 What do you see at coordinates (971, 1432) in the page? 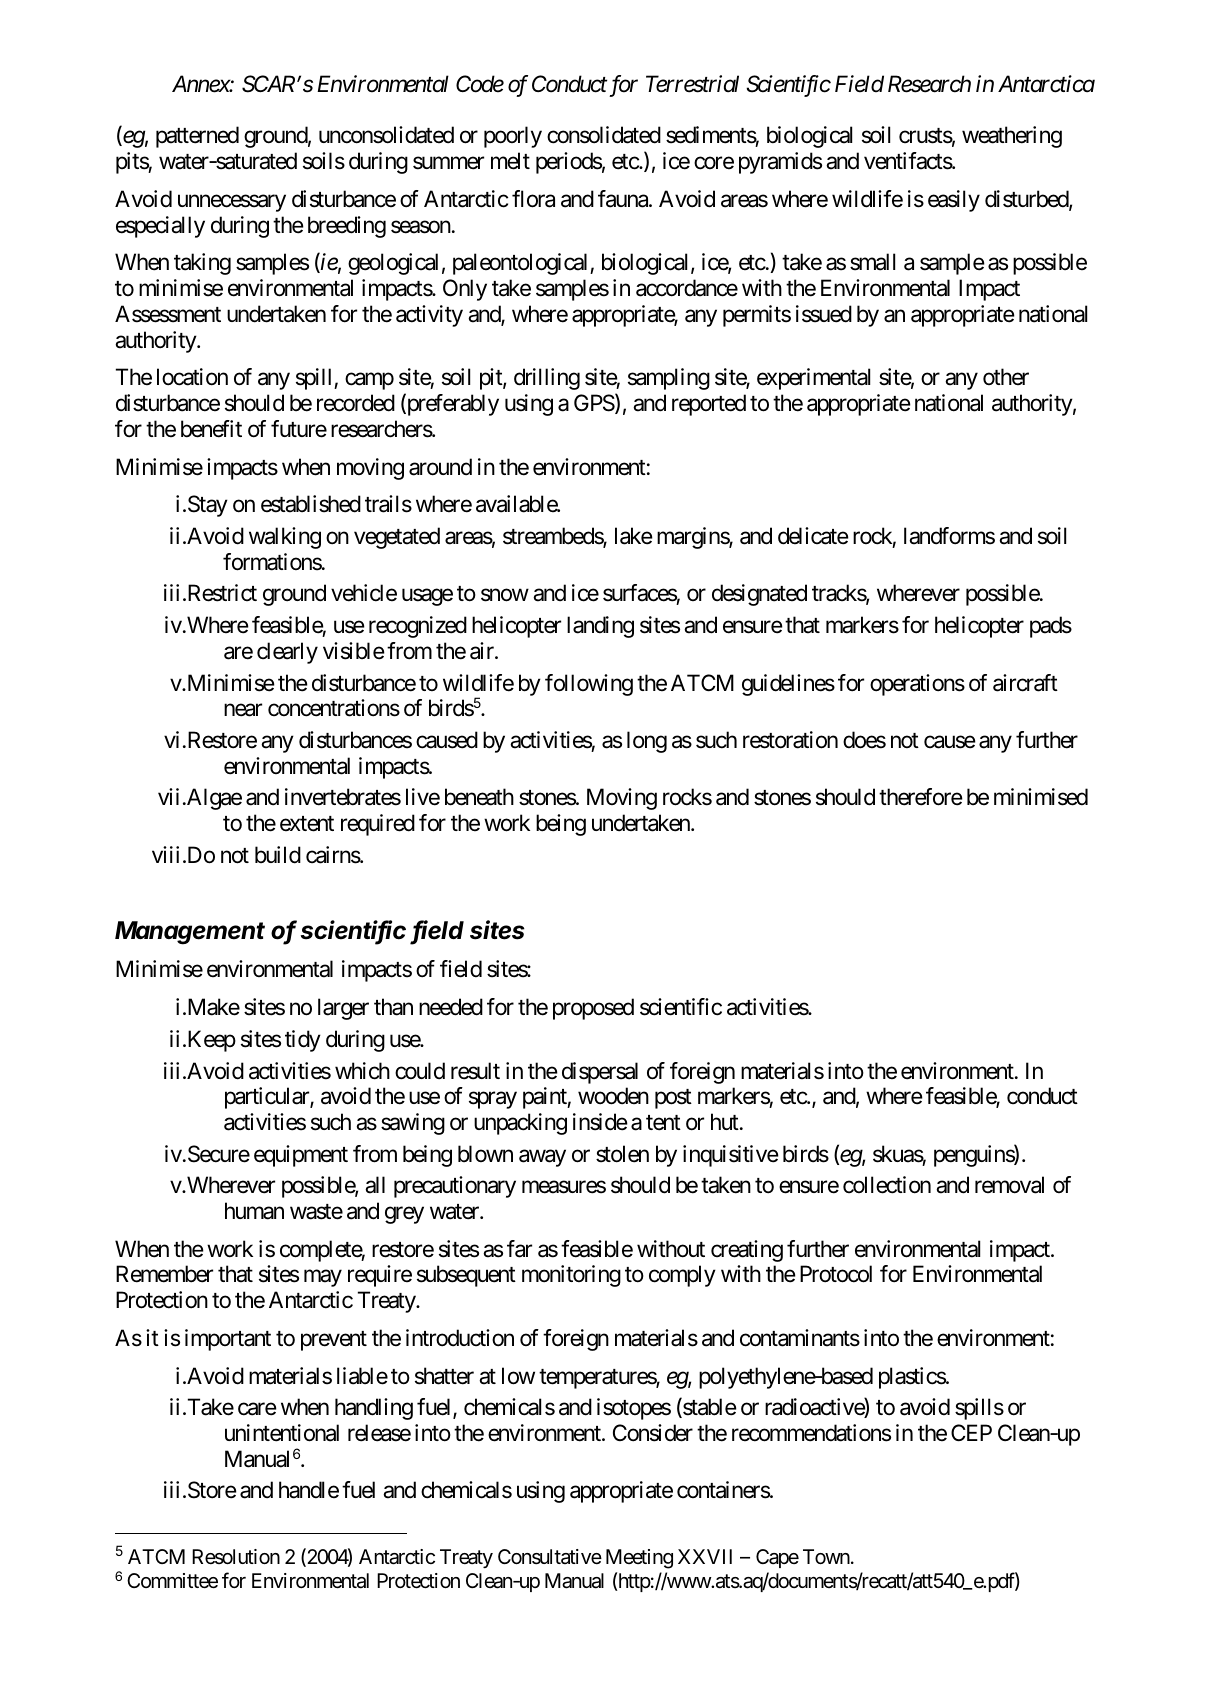
I see `CEP` at bounding box center [971, 1432].
